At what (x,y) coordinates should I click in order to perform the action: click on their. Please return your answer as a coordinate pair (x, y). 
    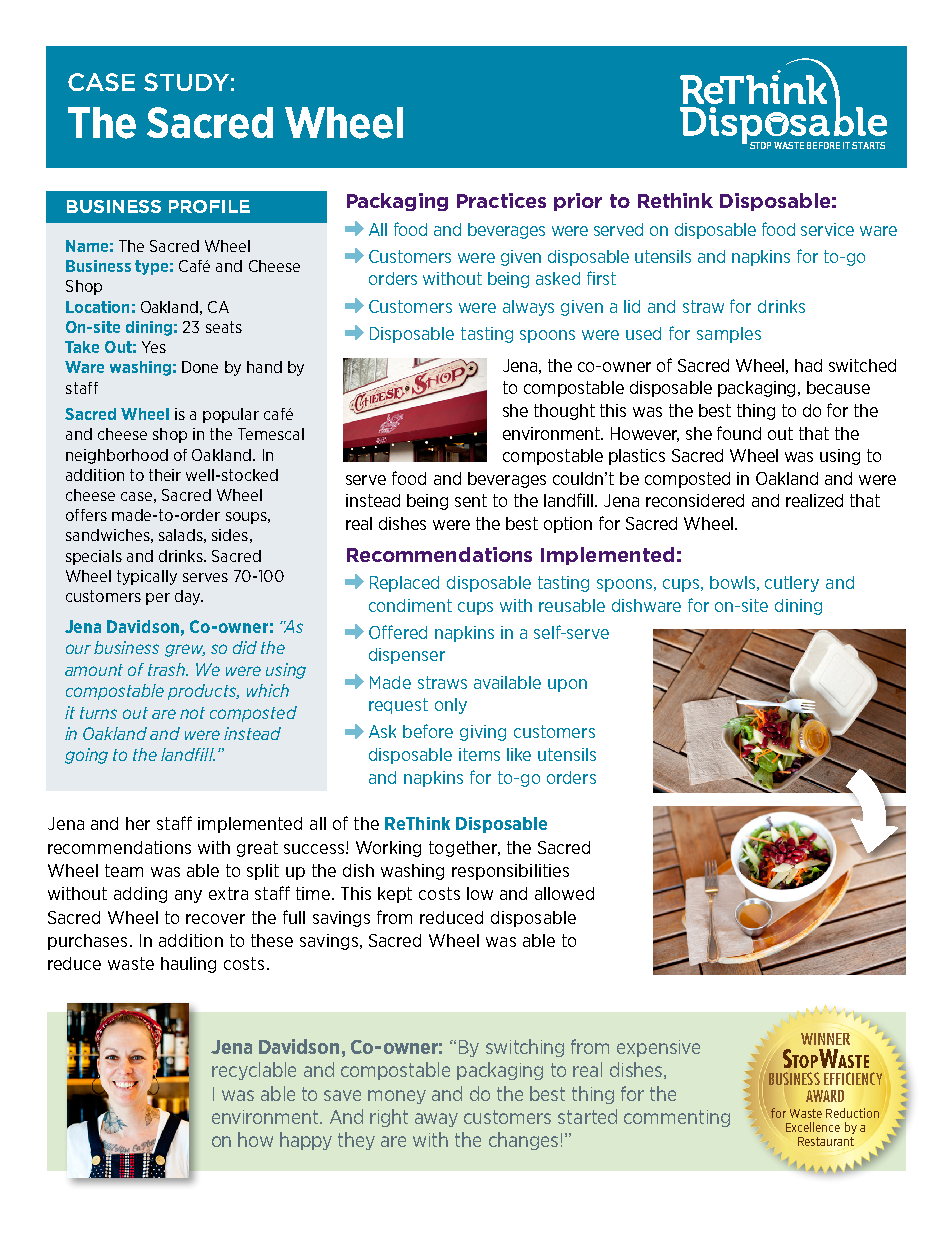
    Looking at the image, I should click on (165, 475).
